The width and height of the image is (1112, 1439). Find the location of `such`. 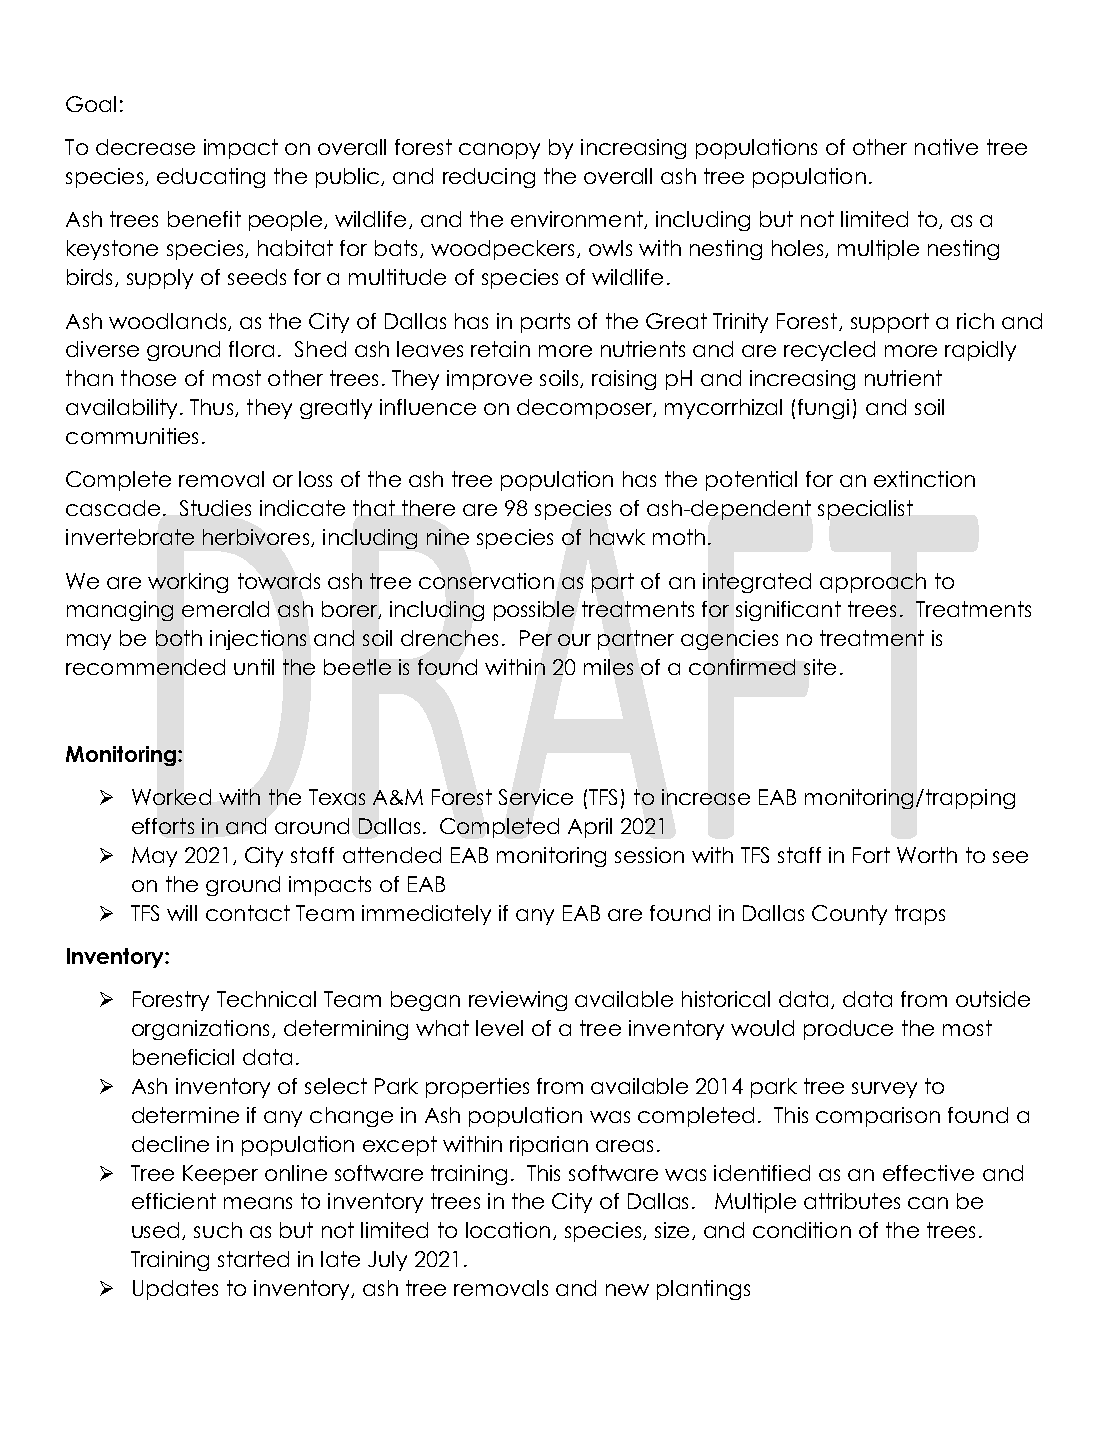

such is located at coordinates (218, 1230).
